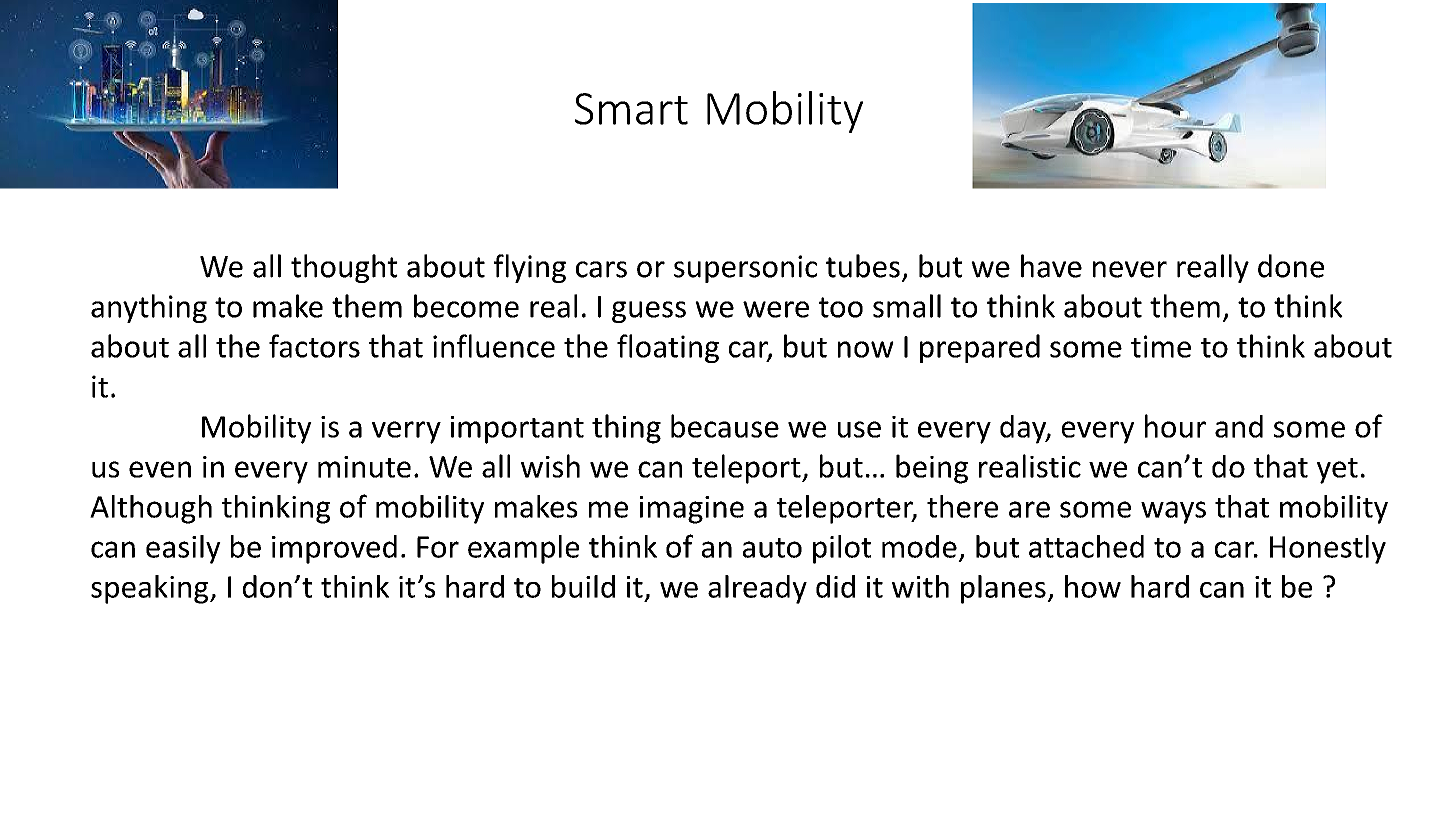 The height and width of the page is (819, 1456). What do you see at coordinates (745, 269) in the page?
I see `supersonic` at bounding box center [745, 269].
